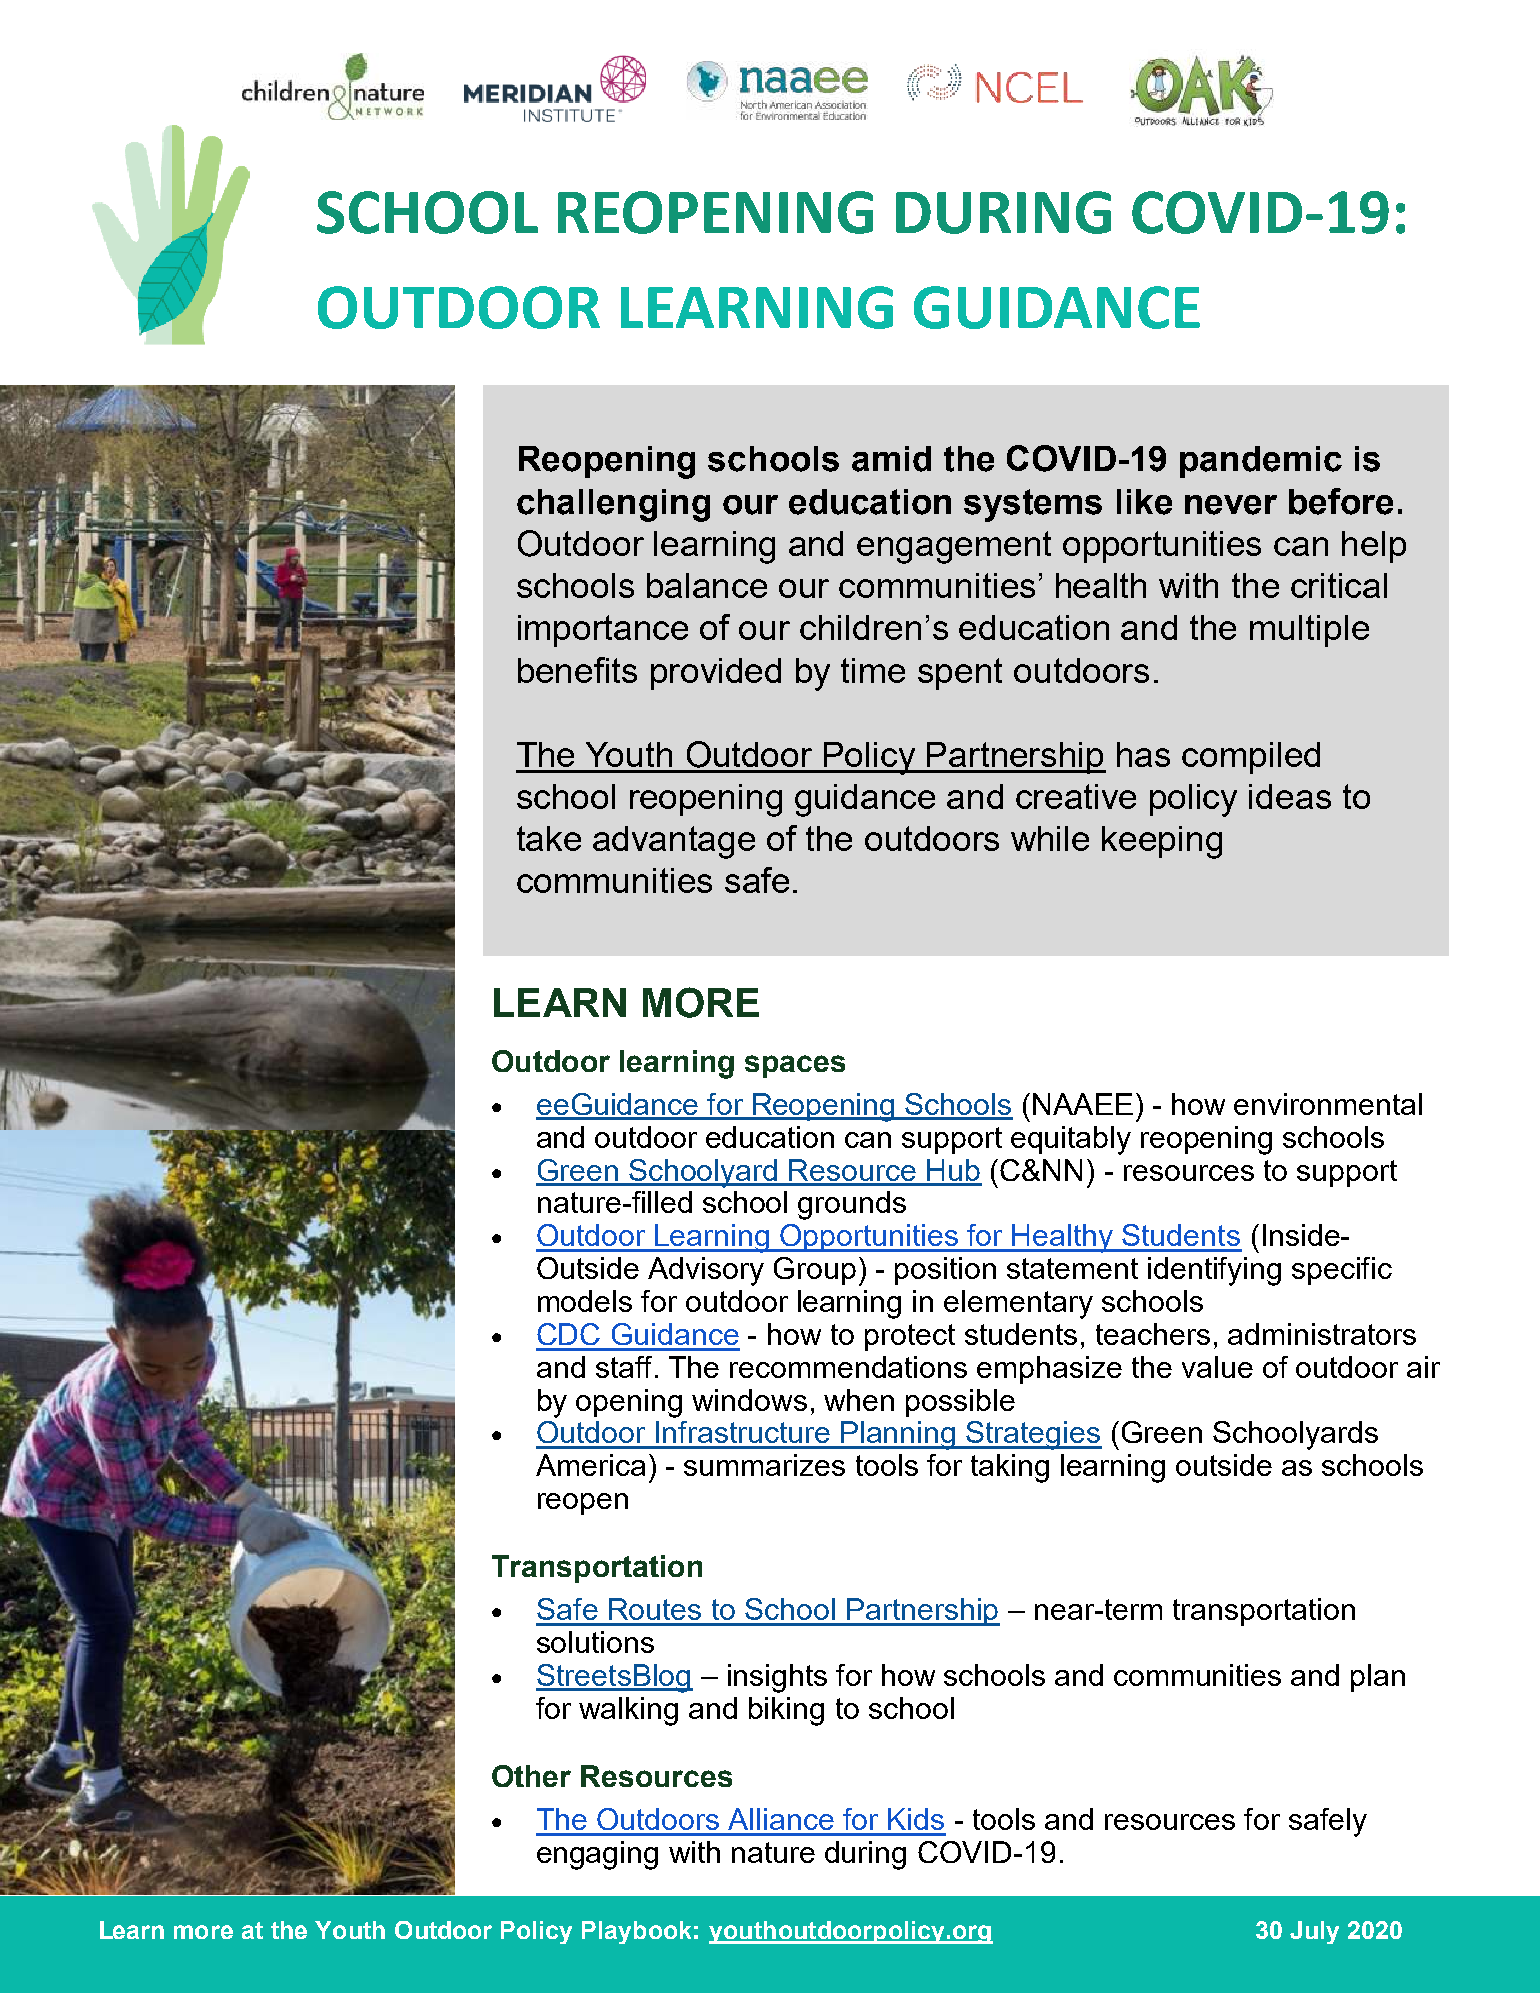  Describe the element at coordinates (674, 842) in the document. I see `advantage` at that location.
